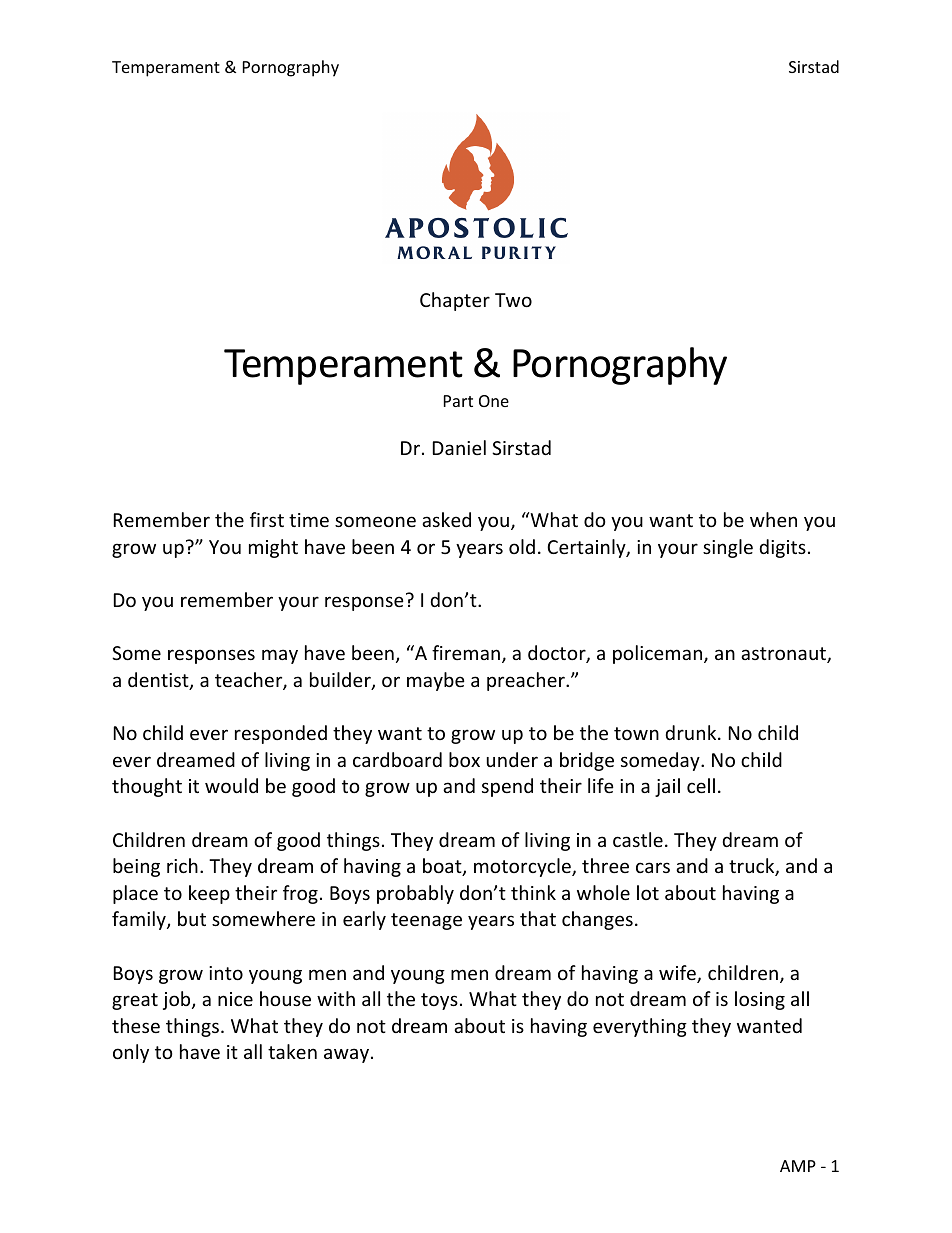  I want to click on first, so click(267, 519).
